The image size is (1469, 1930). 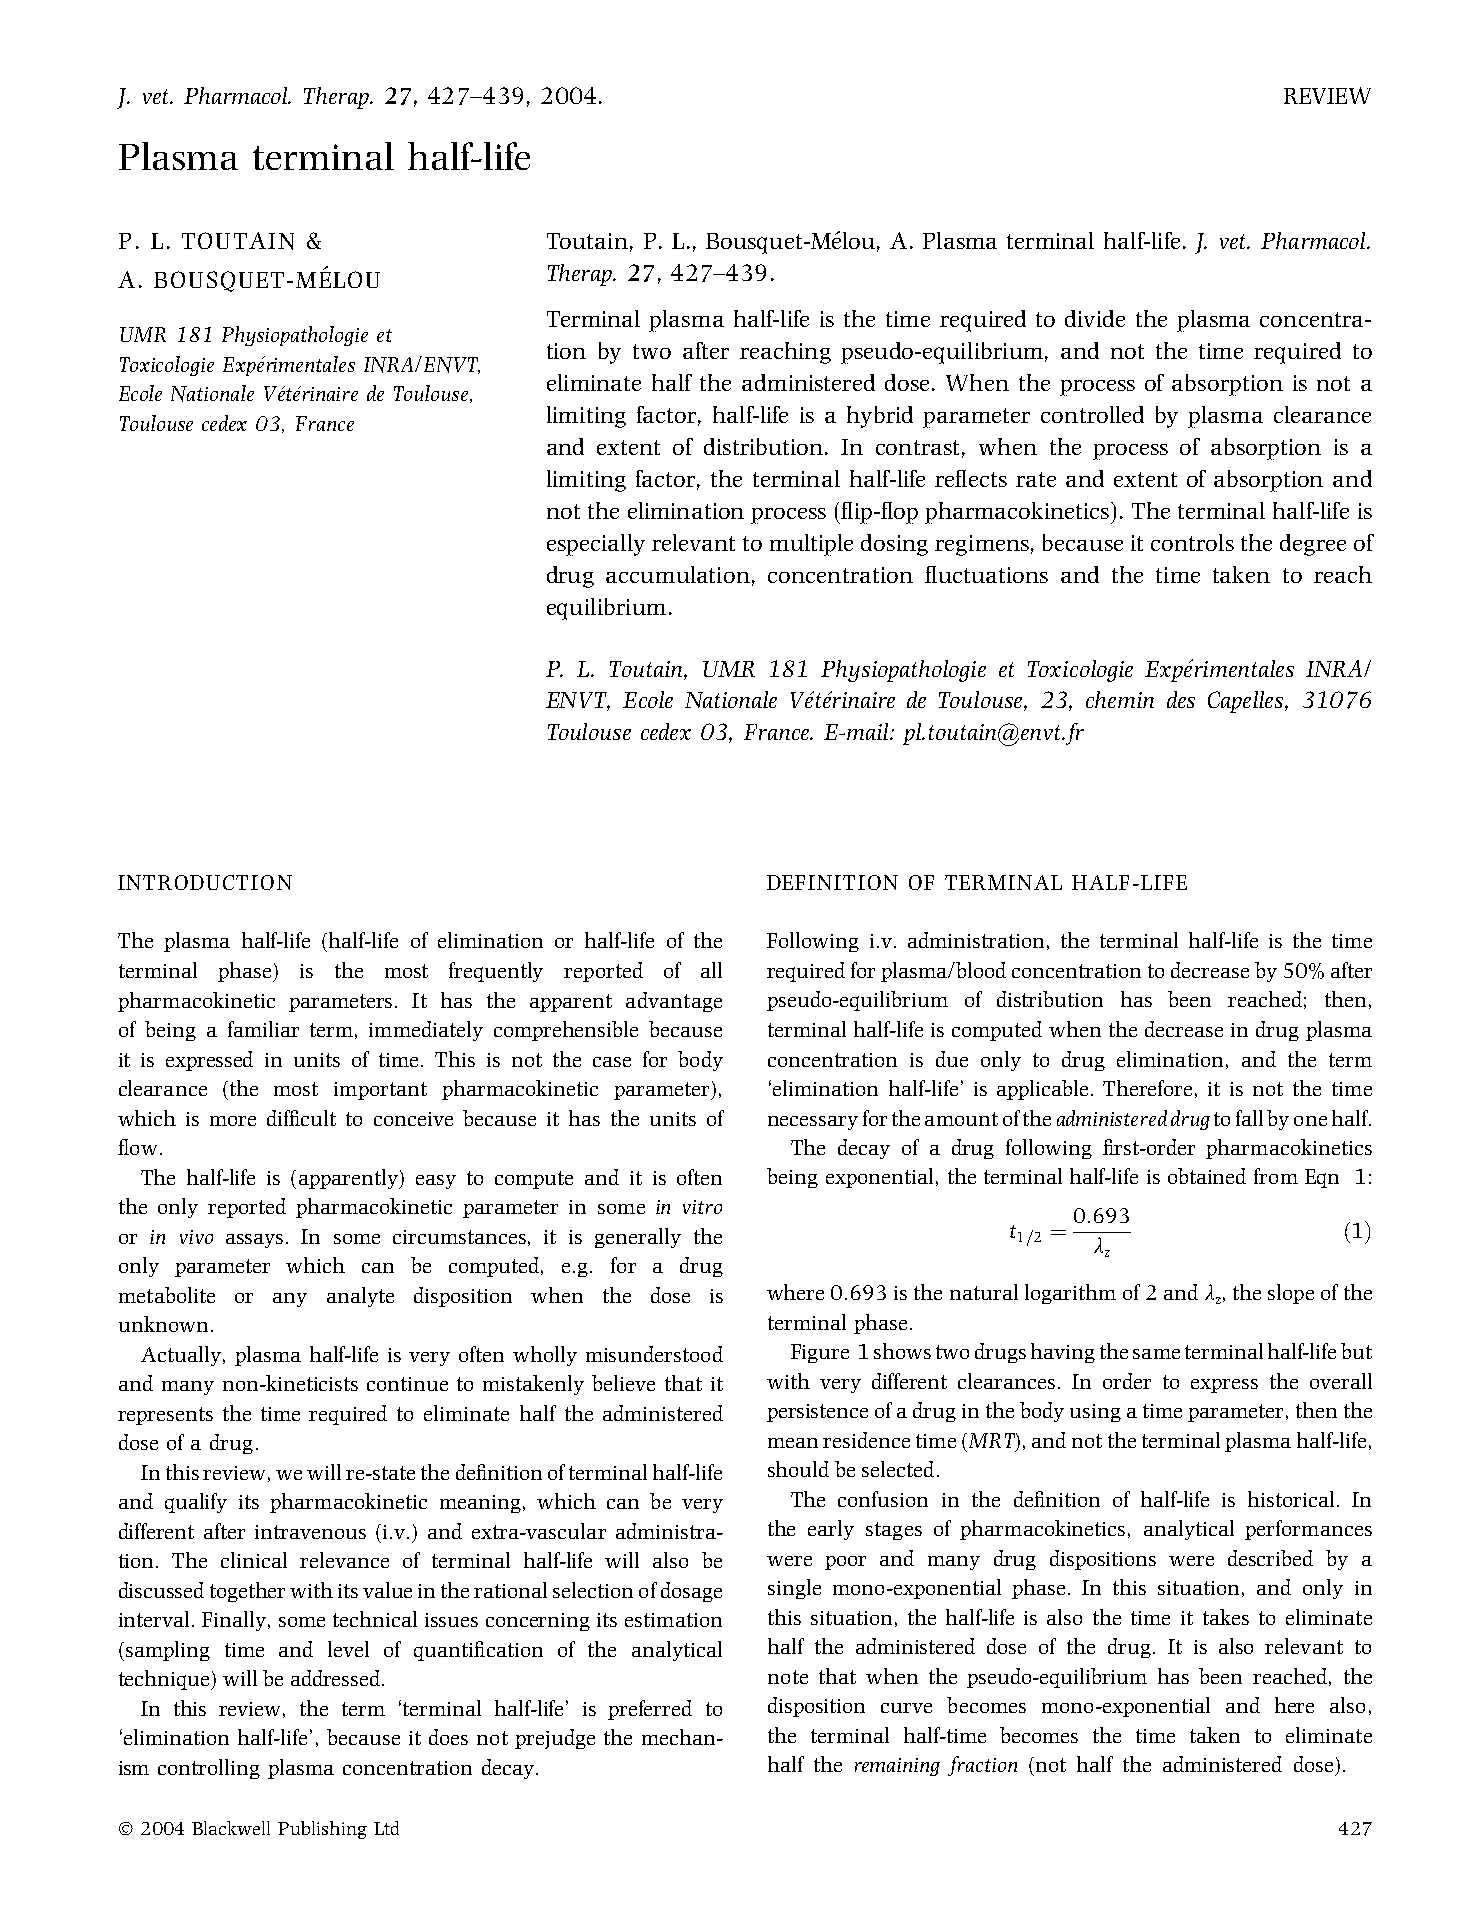 I want to click on frequently, so click(x=496, y=972).
